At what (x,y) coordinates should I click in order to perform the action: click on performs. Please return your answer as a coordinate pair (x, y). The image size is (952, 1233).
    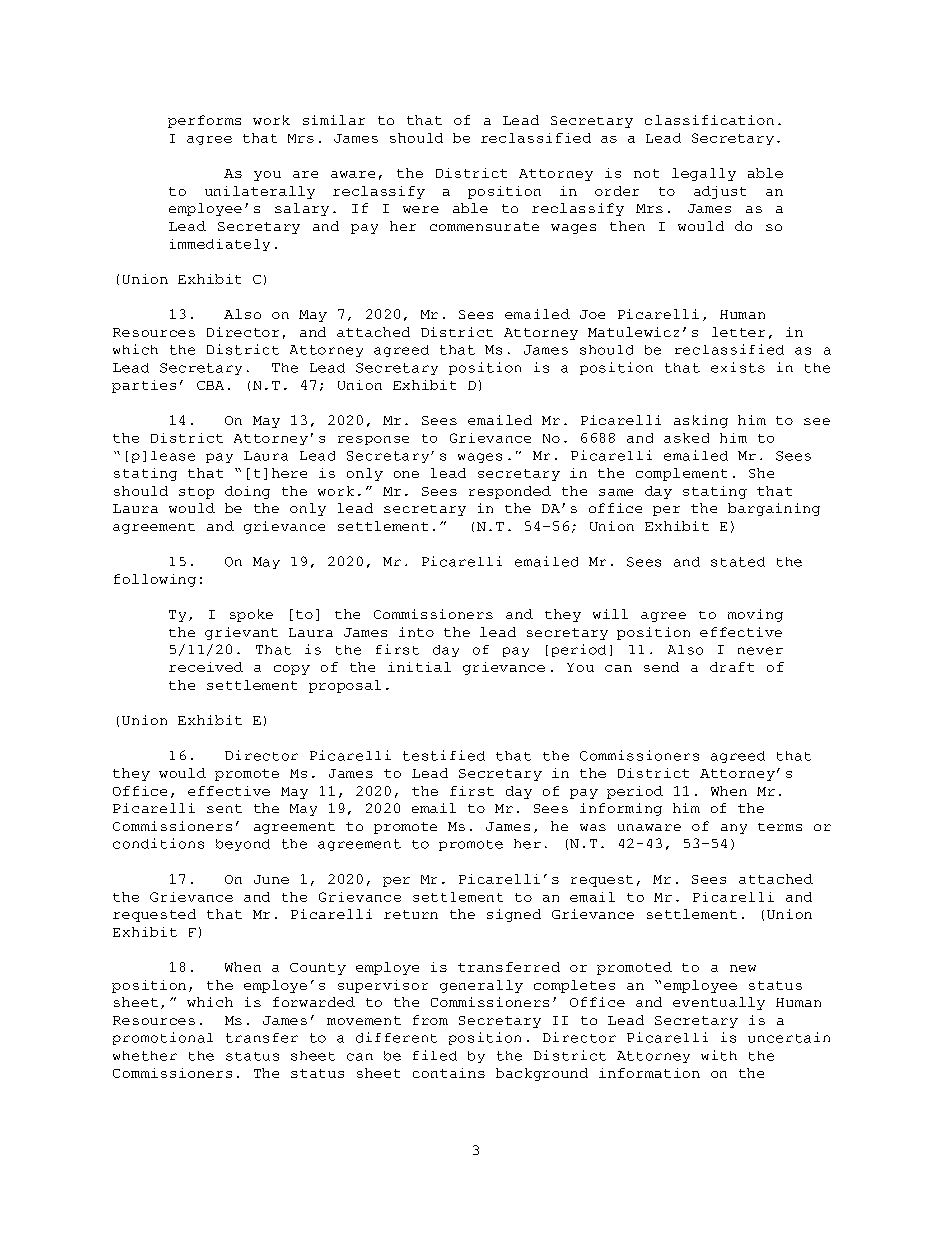
    Looking at the image, I should click on (204, 121).
